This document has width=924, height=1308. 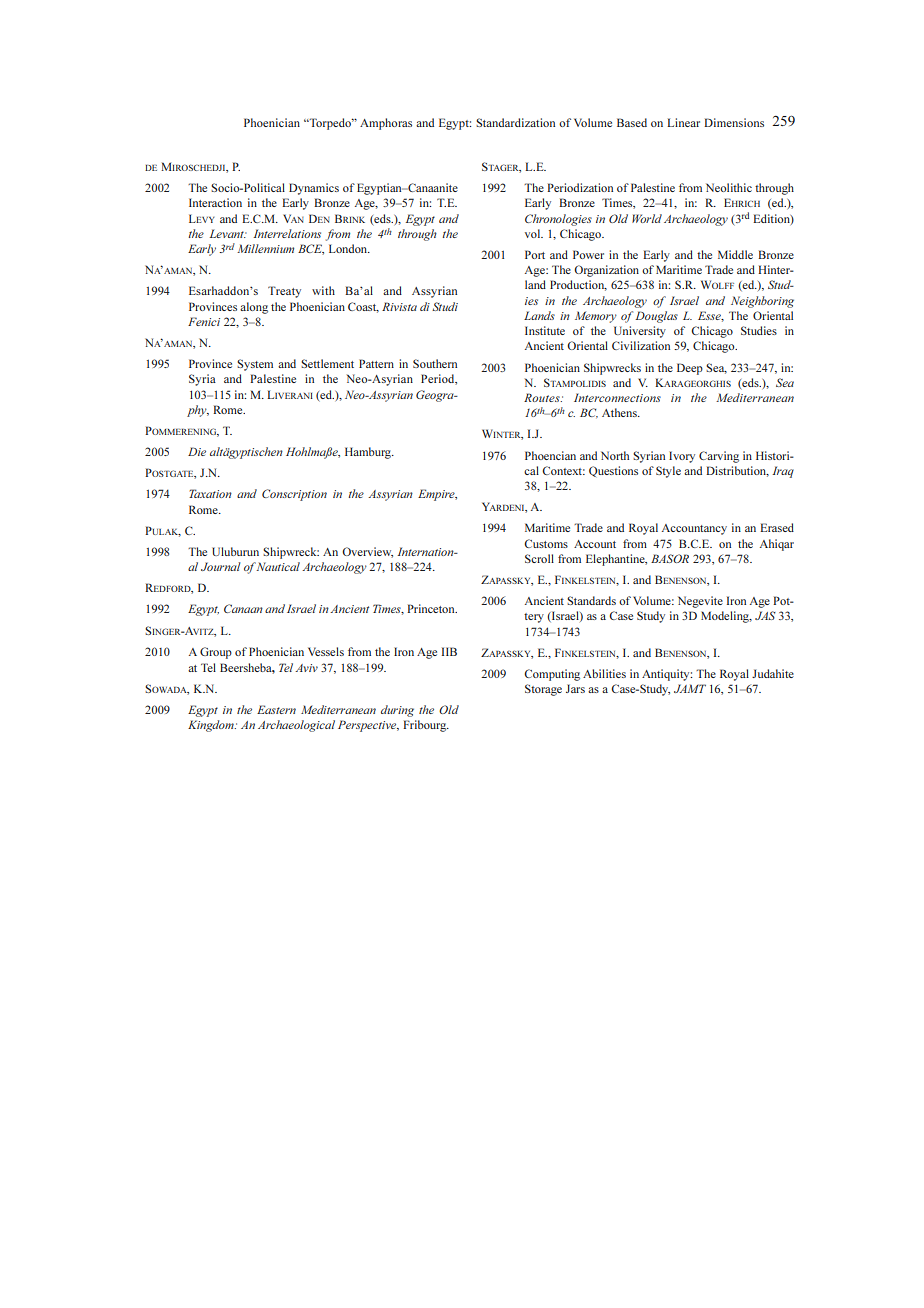 I want to click on Conscription, so click(x=294, y=495).
